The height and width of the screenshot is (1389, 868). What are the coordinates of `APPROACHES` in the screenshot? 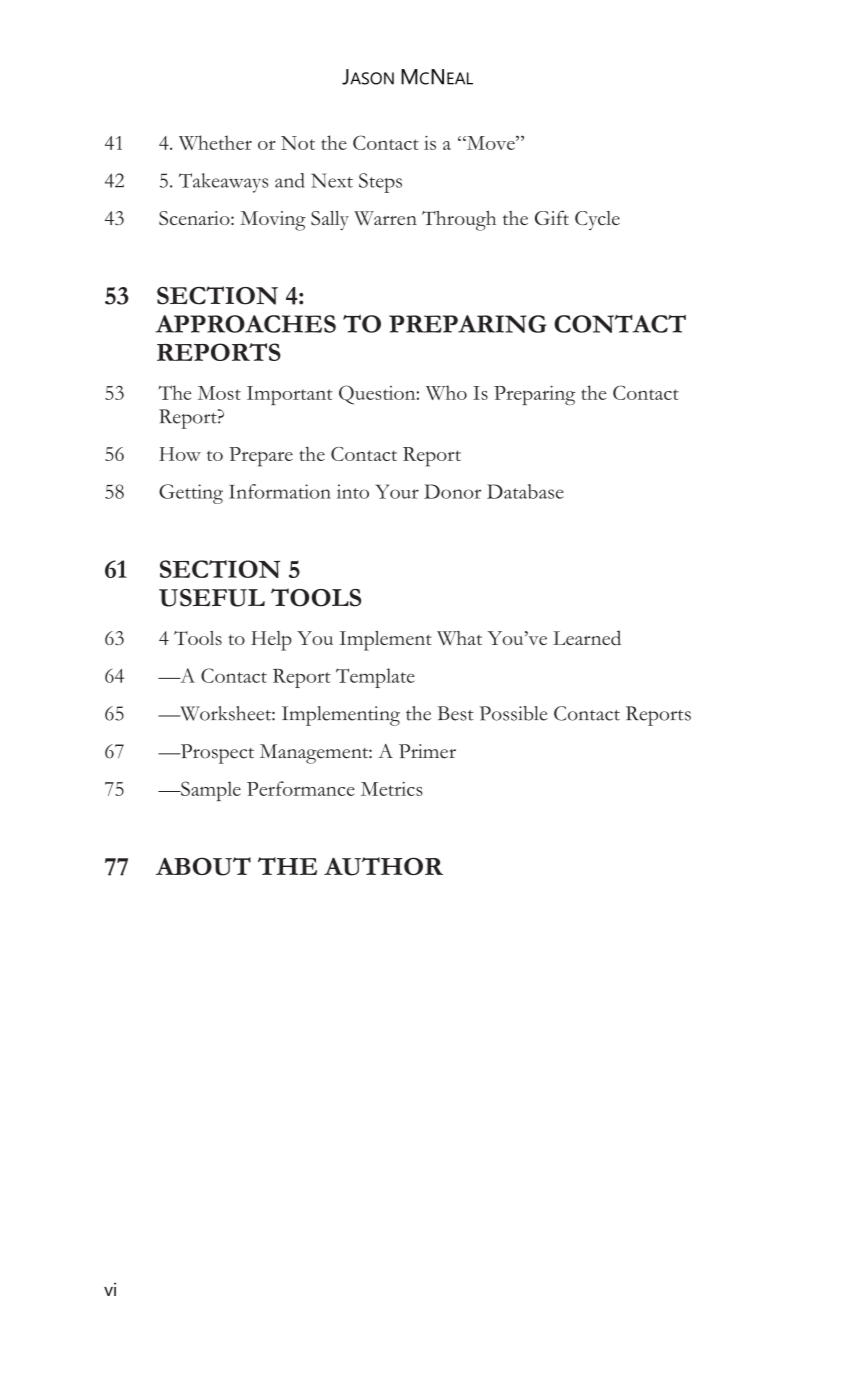 It's located at (246, 324).
